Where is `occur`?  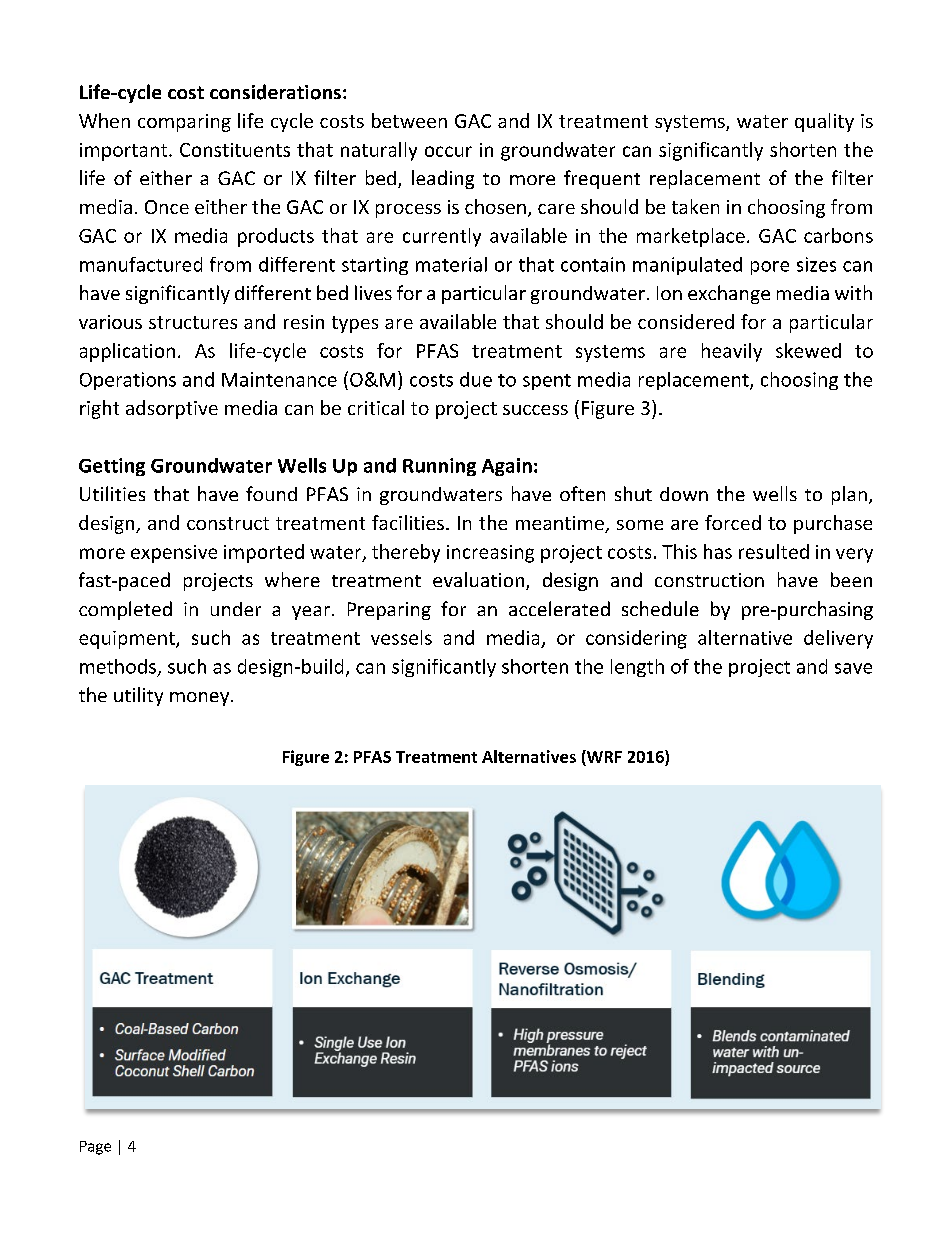
occur is located at coordinates (448, 151).
